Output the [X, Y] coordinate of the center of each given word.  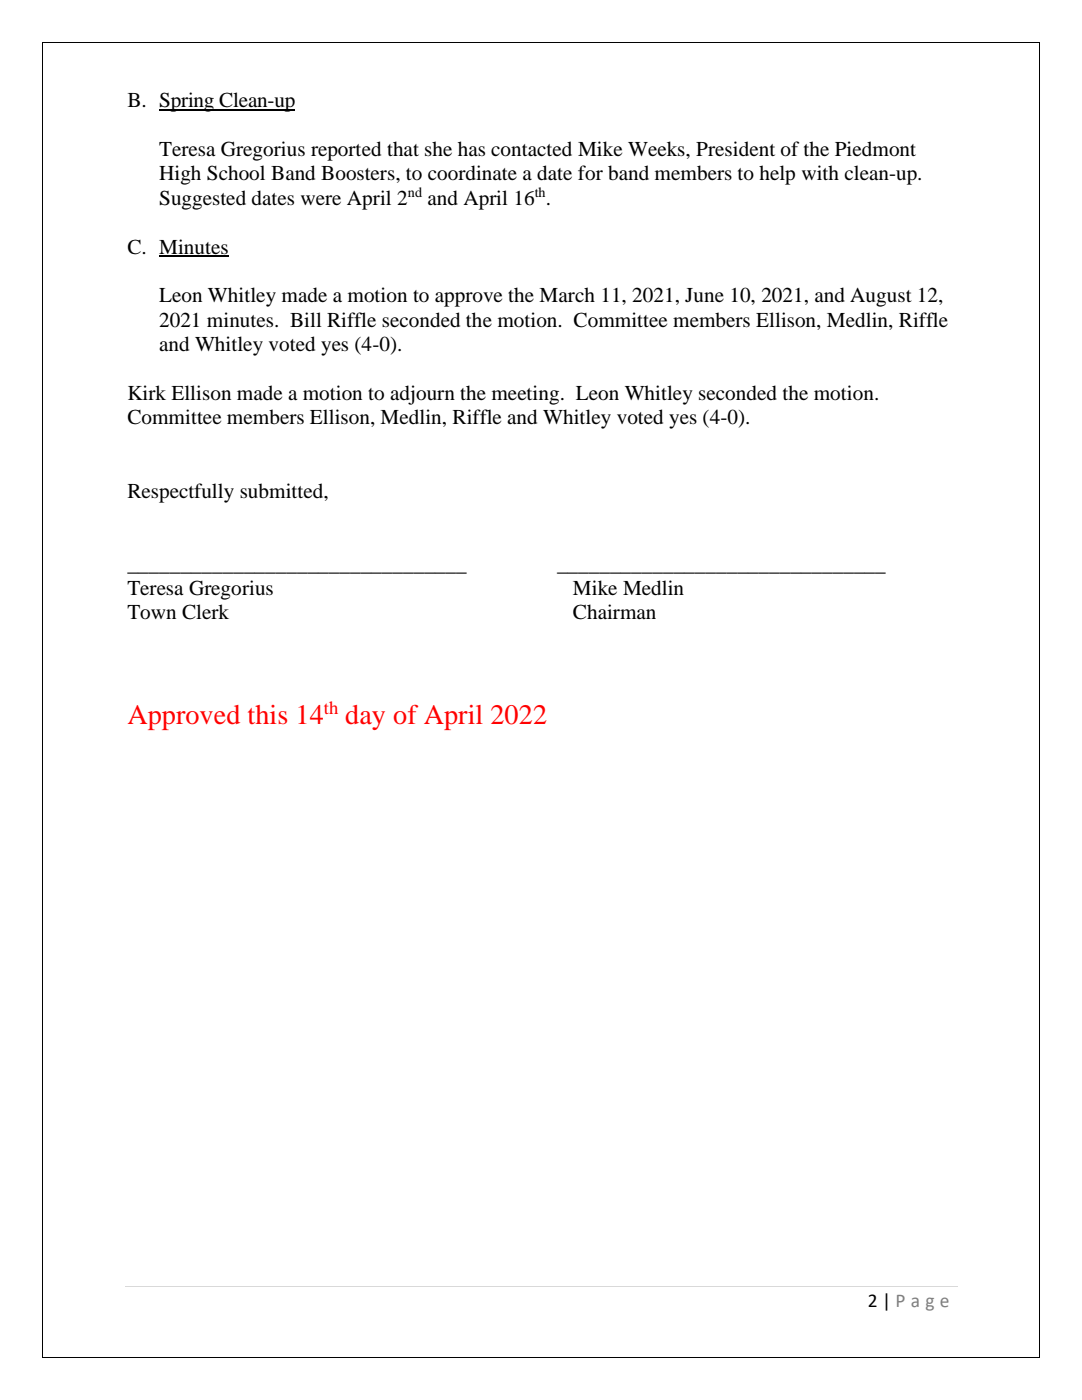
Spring [187, 102]
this [267, 714]
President [735, 148]
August [881, 297]
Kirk [147, 392]
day [365, 717]
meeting [527, 395]
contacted [531, 149]
